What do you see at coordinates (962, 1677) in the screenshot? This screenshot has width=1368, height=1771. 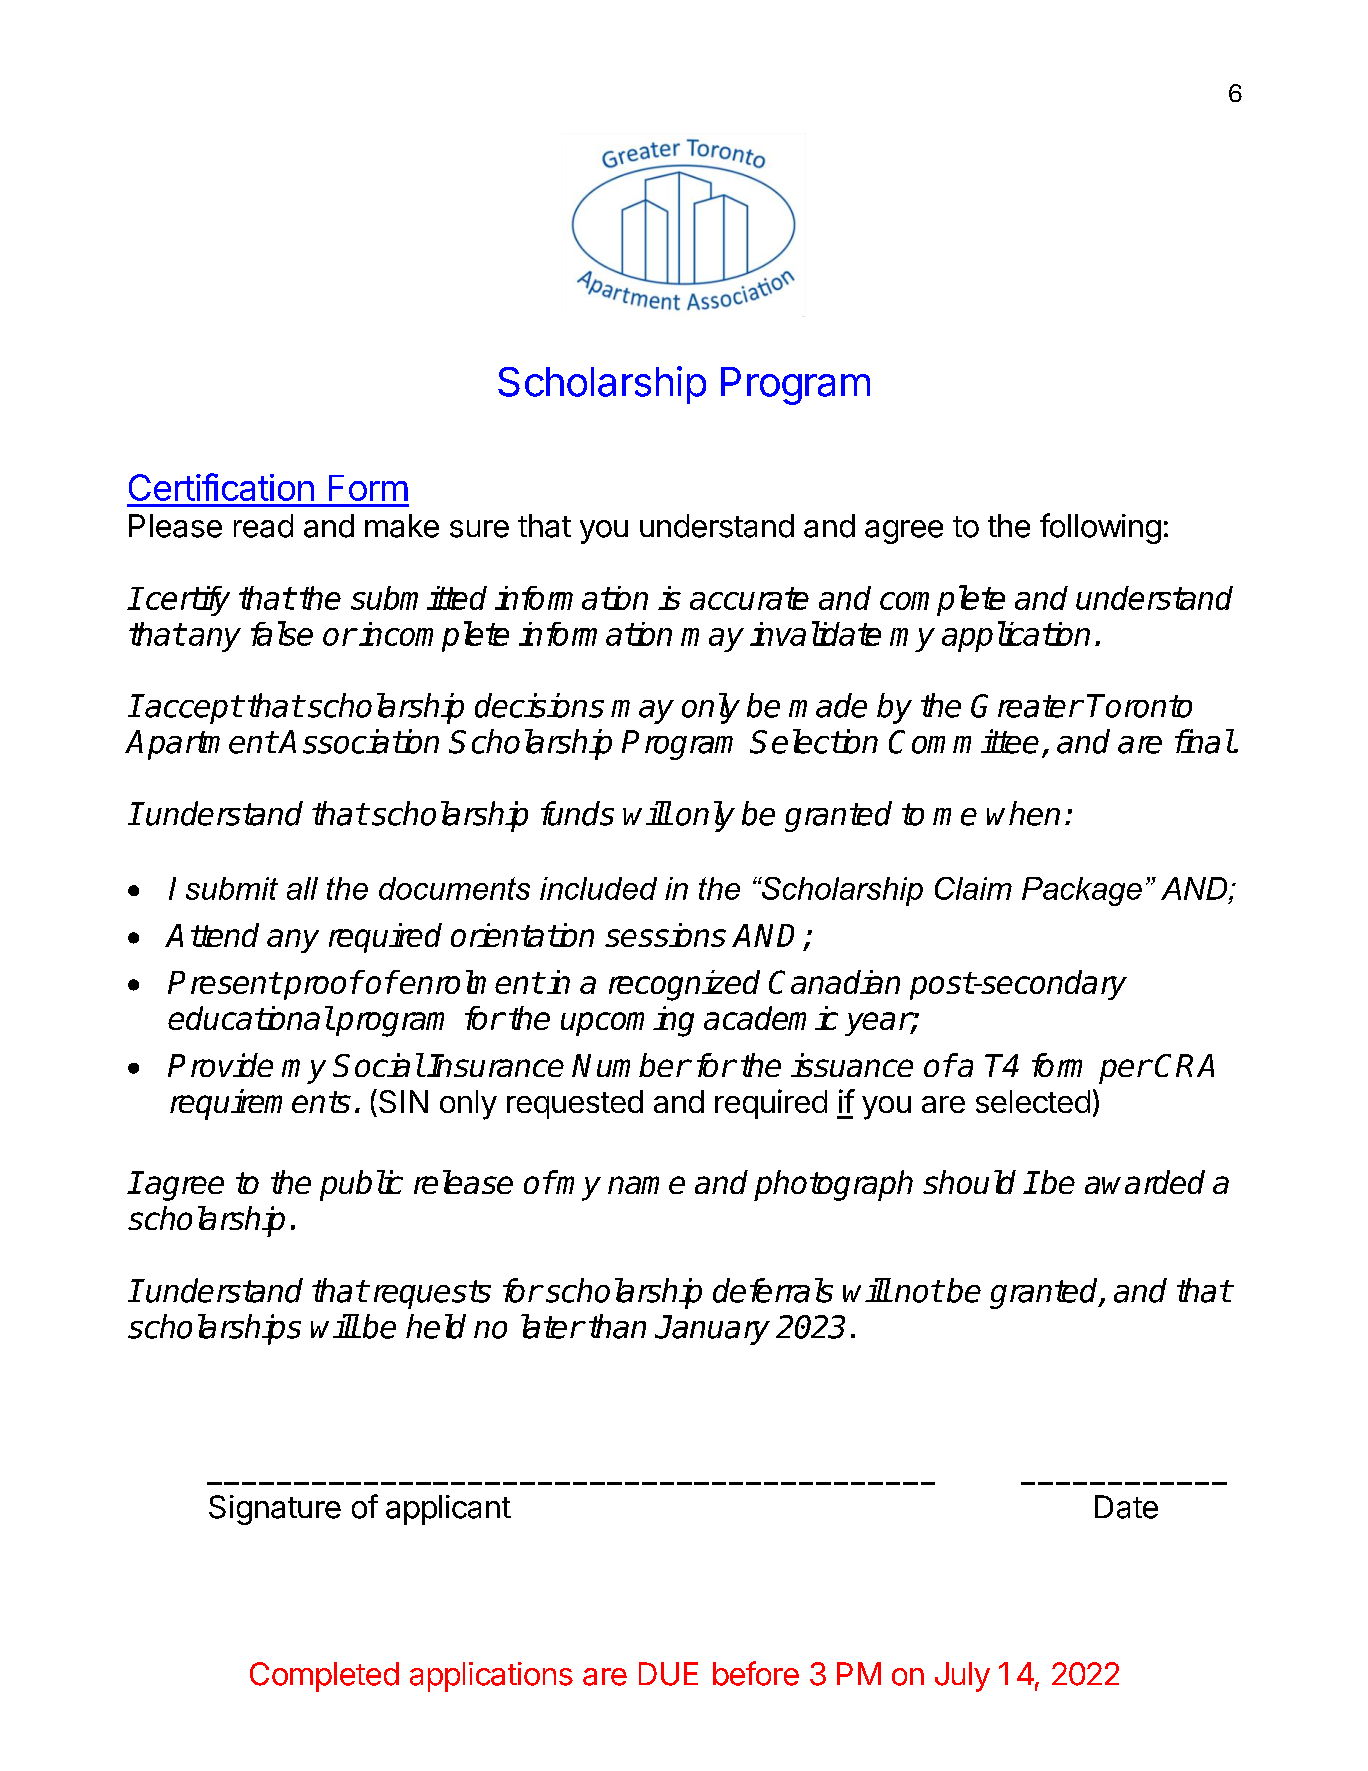 I see `July` at bounding box center [962, 1677].
